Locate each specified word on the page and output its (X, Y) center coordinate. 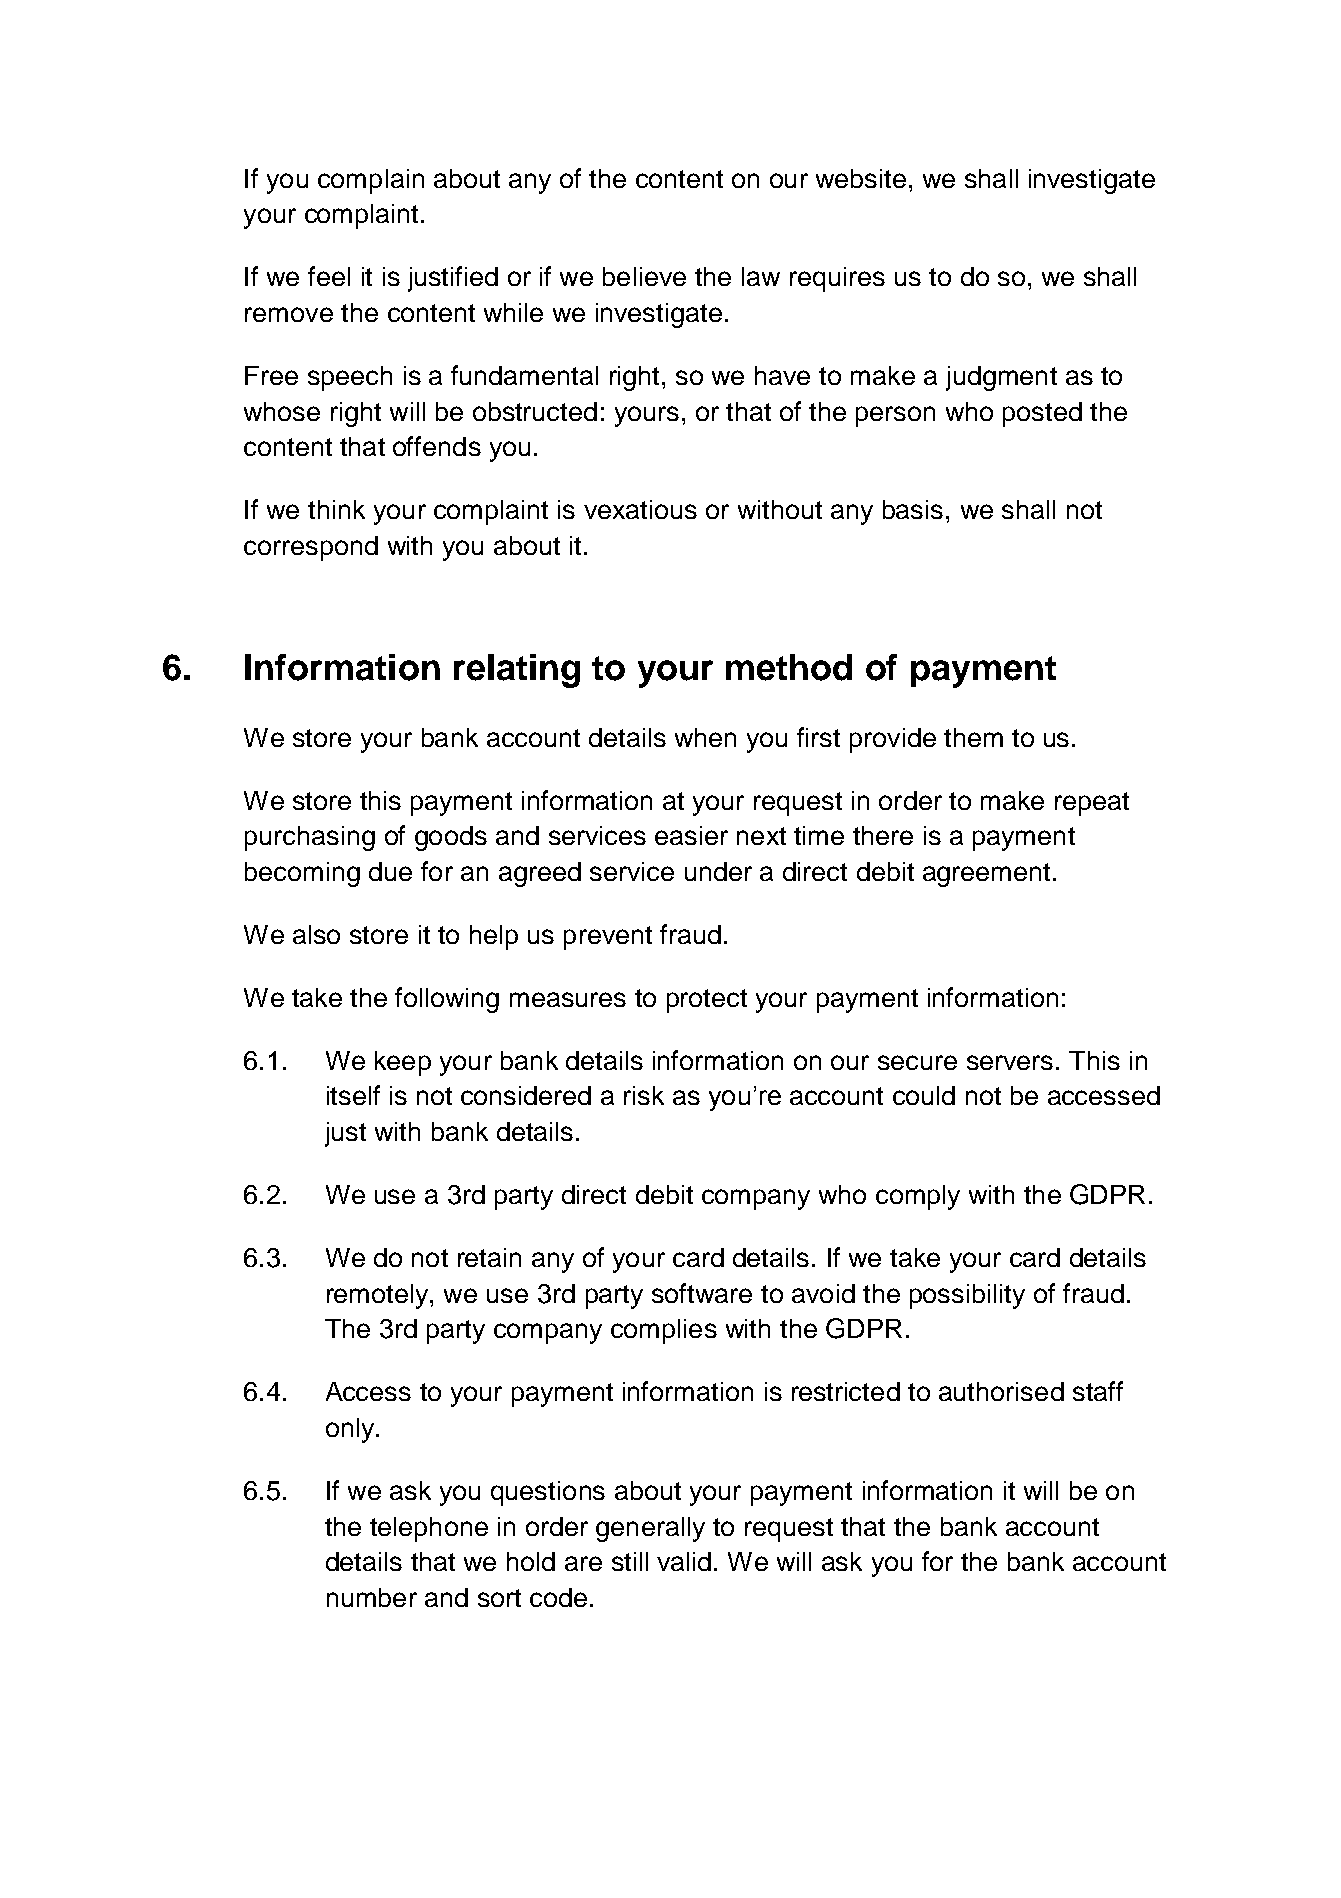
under (718, 871)
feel (329, 276)
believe (644, 276)
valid (684, 1561)
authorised (1001, 1391)
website (861, 178)
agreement (986, 875)
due (390, 871)
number (372, 1597)
